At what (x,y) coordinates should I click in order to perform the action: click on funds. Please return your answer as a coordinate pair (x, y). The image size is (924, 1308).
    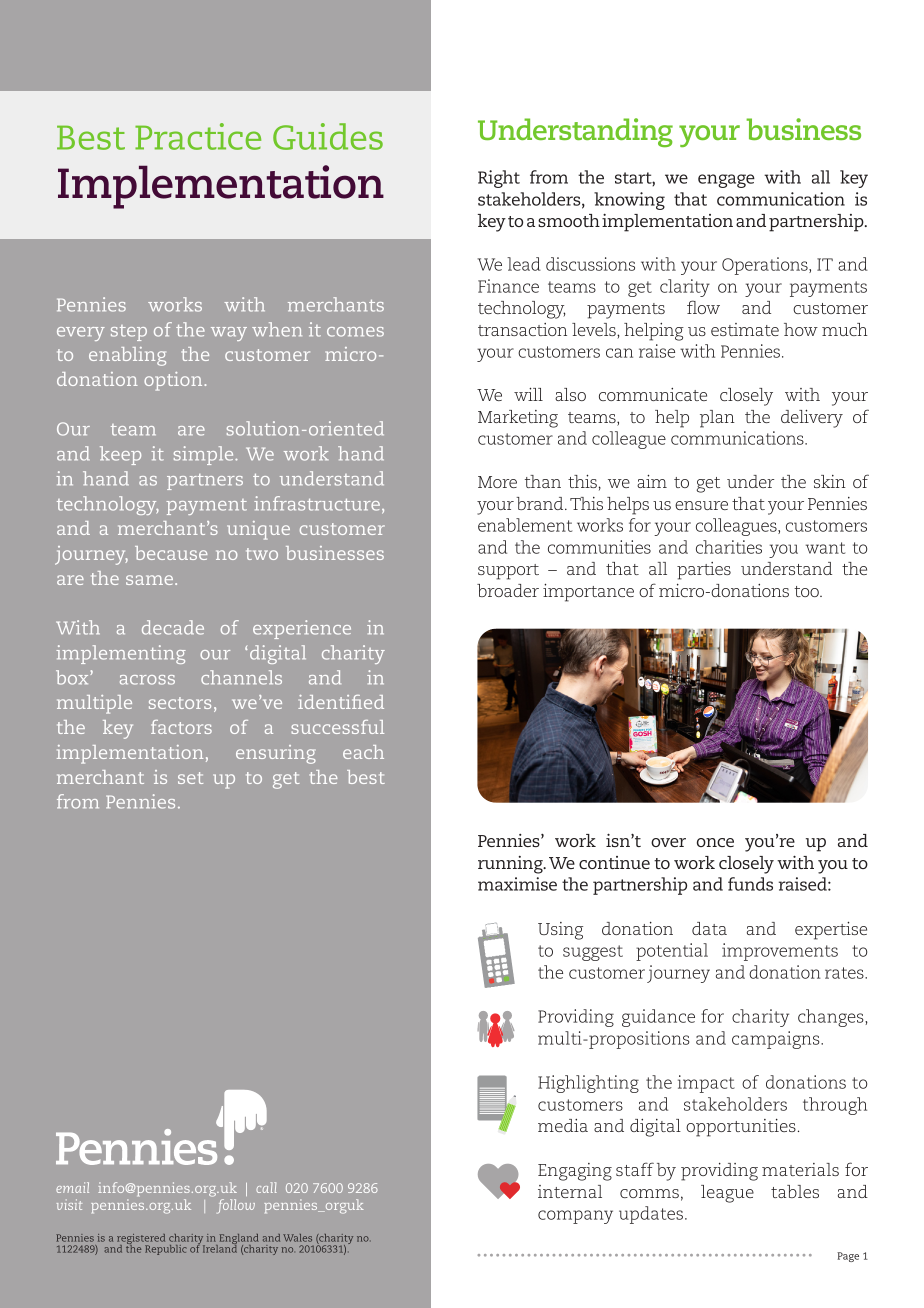
    Looking at the image, I should click on (750, 884).
